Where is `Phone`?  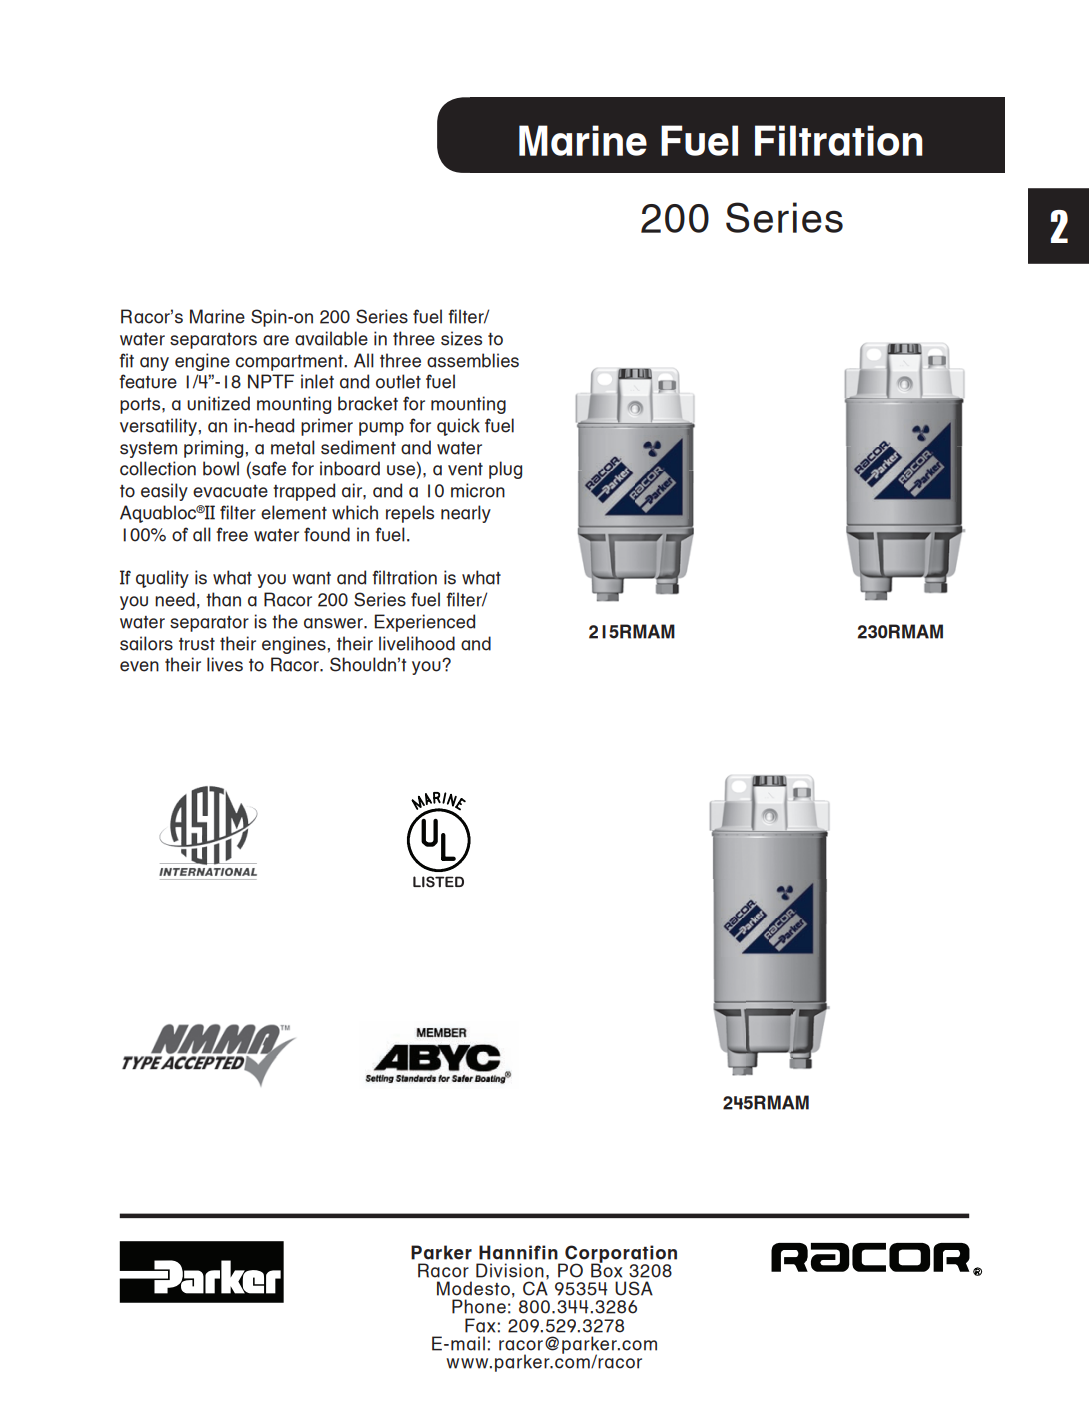
Phone is located at coordinates (479, 1306).
